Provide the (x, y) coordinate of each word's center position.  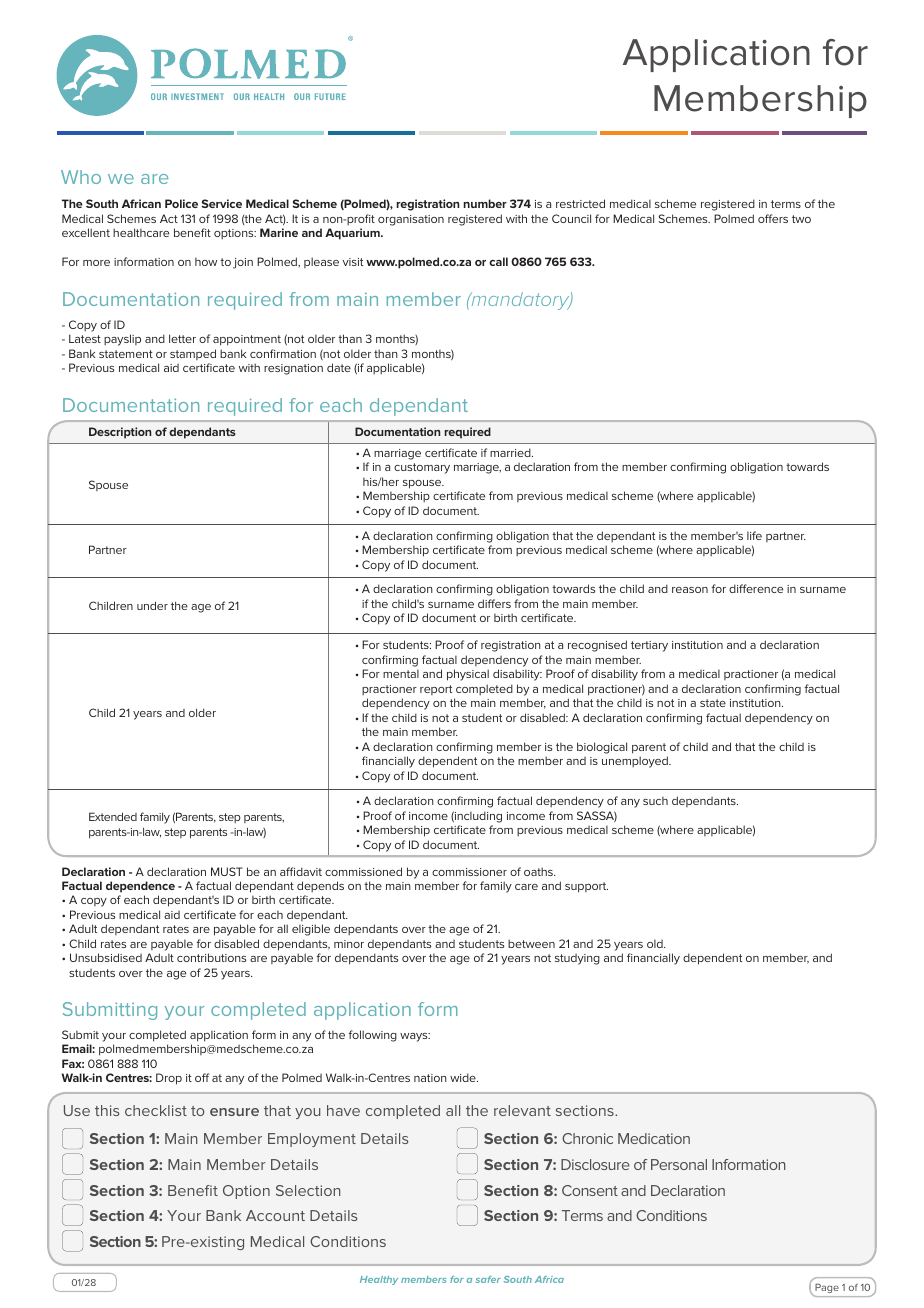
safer (488, 1279)
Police (181, 203)
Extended (113, 816)
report (436, 690)
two (801, 219)
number (485, 203)
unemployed (636, 762)
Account (275, 1215)
